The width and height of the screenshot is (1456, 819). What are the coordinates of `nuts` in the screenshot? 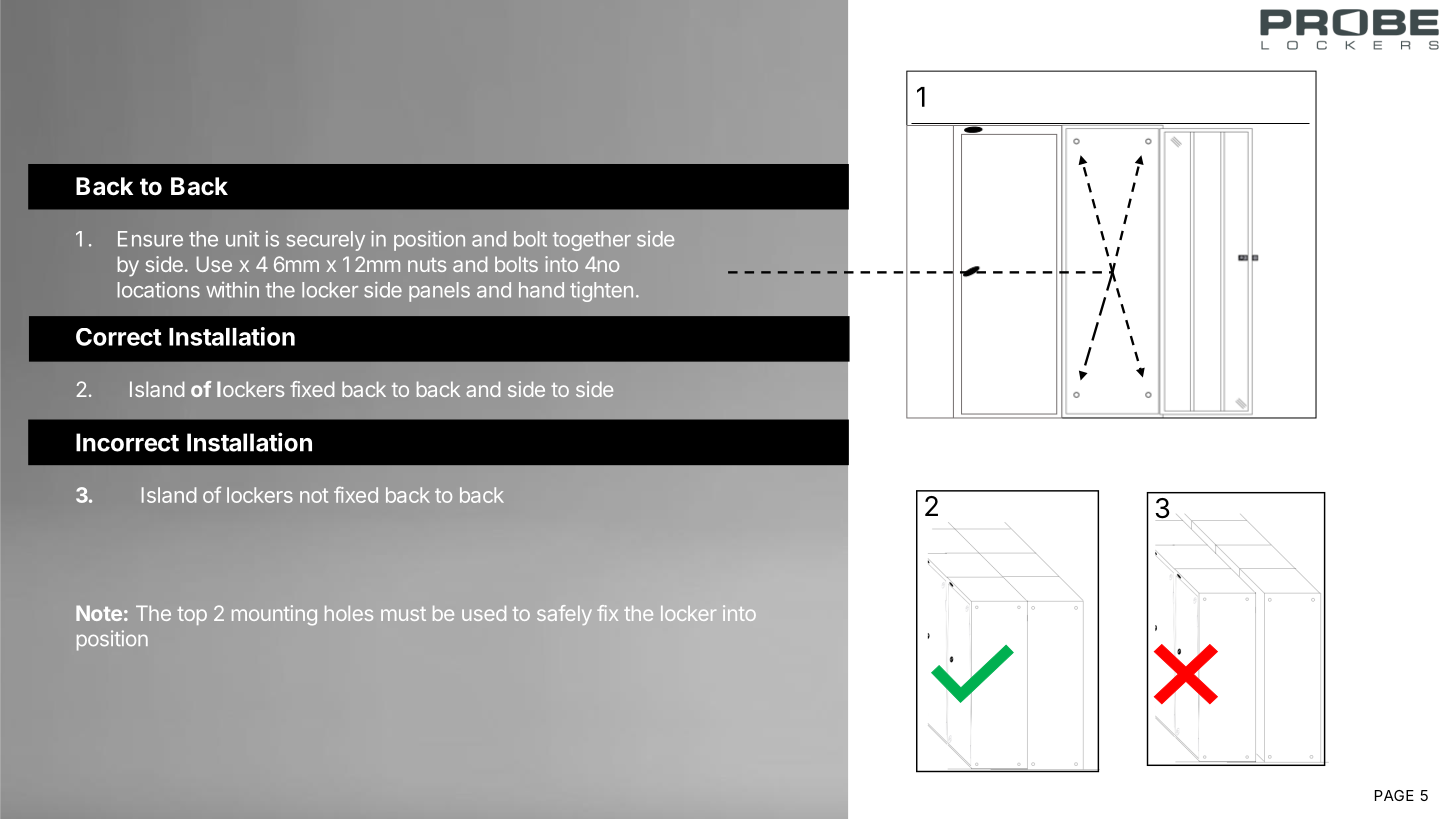 It's located at (427, 265).
